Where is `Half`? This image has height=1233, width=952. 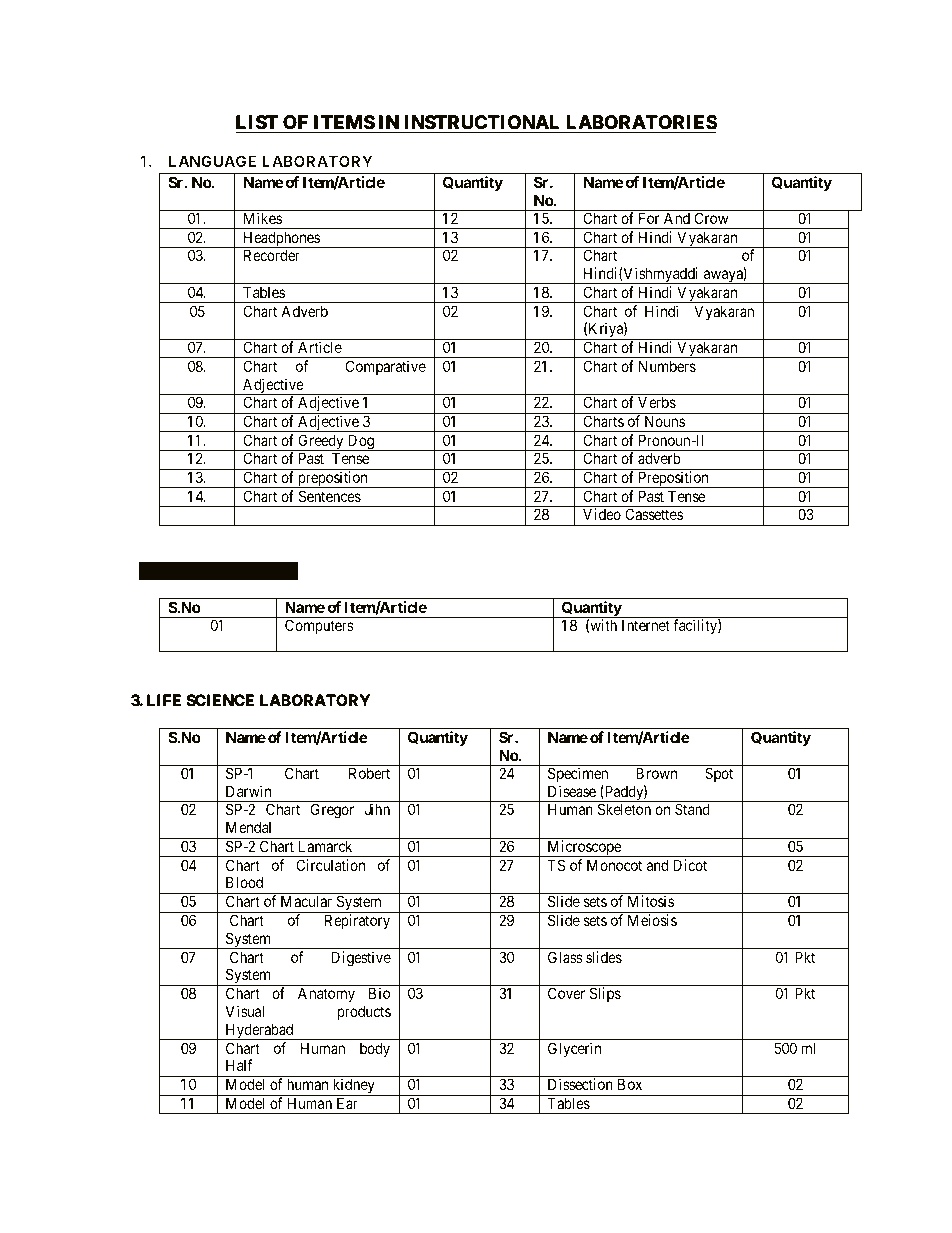 Half is located at coordinates (239, 1065).
